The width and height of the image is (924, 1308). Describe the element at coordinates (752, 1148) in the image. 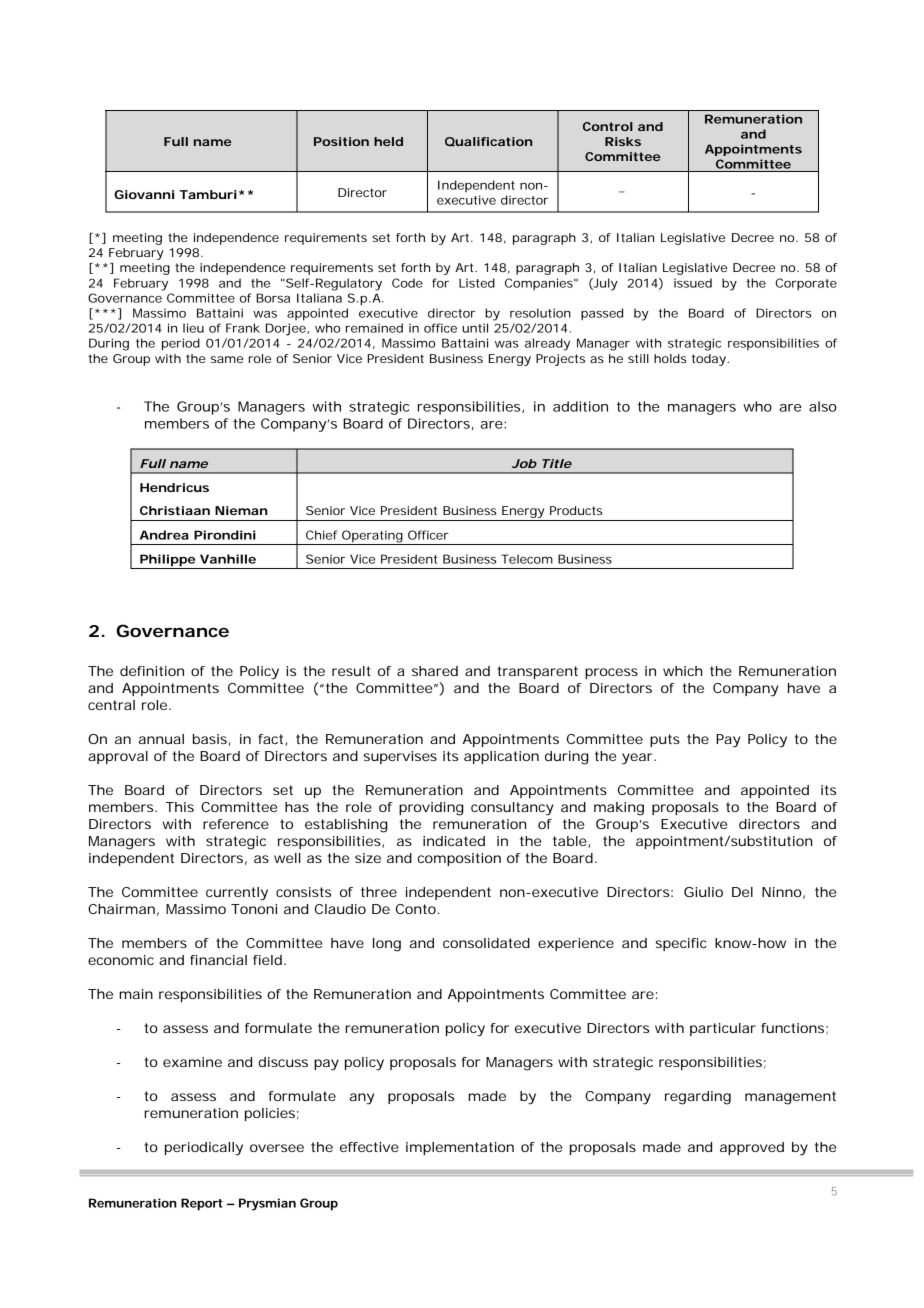

I see `approved` at that location.
